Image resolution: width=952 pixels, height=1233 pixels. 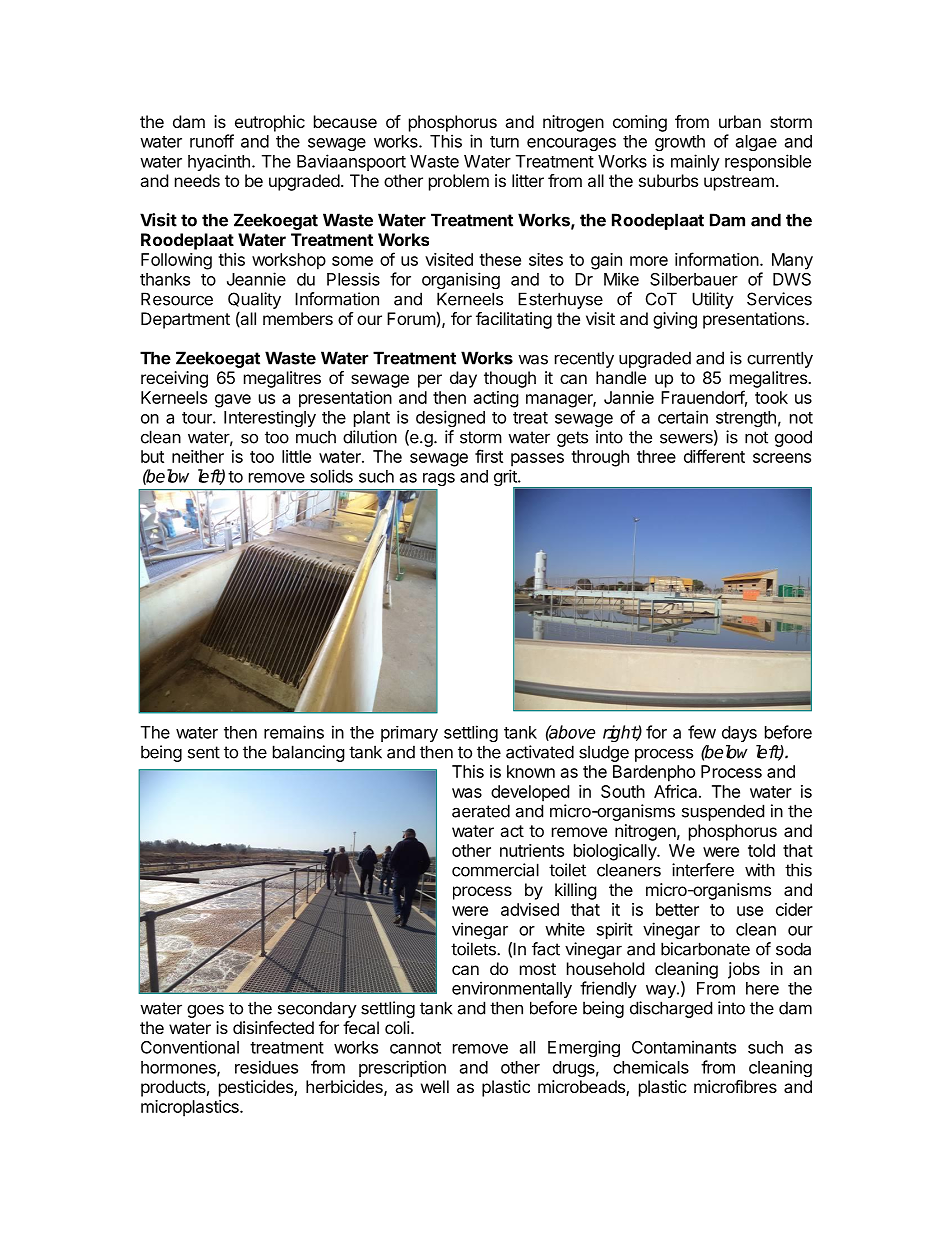 I want to click on few, so click(x=702, y=732).
